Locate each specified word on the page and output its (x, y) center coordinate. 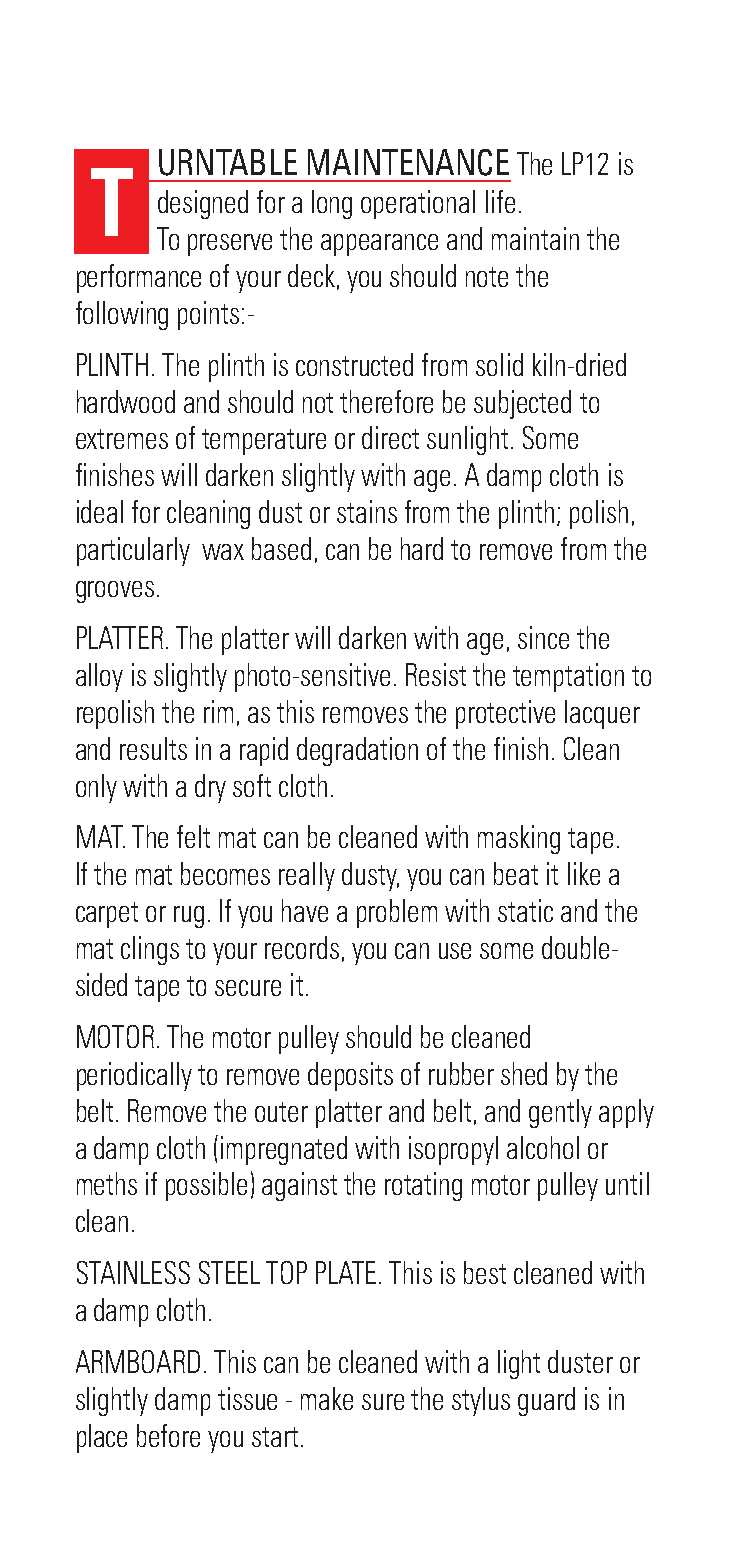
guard (546, 1401)
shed (524, 1073)
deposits (350, 1076)
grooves (115, 592)
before (168, 1435)
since (543, 637)
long (332, 204)
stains (367, 511)
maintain (535, 238)
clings (150, 950)
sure (383, 1402)
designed (203, 204)
